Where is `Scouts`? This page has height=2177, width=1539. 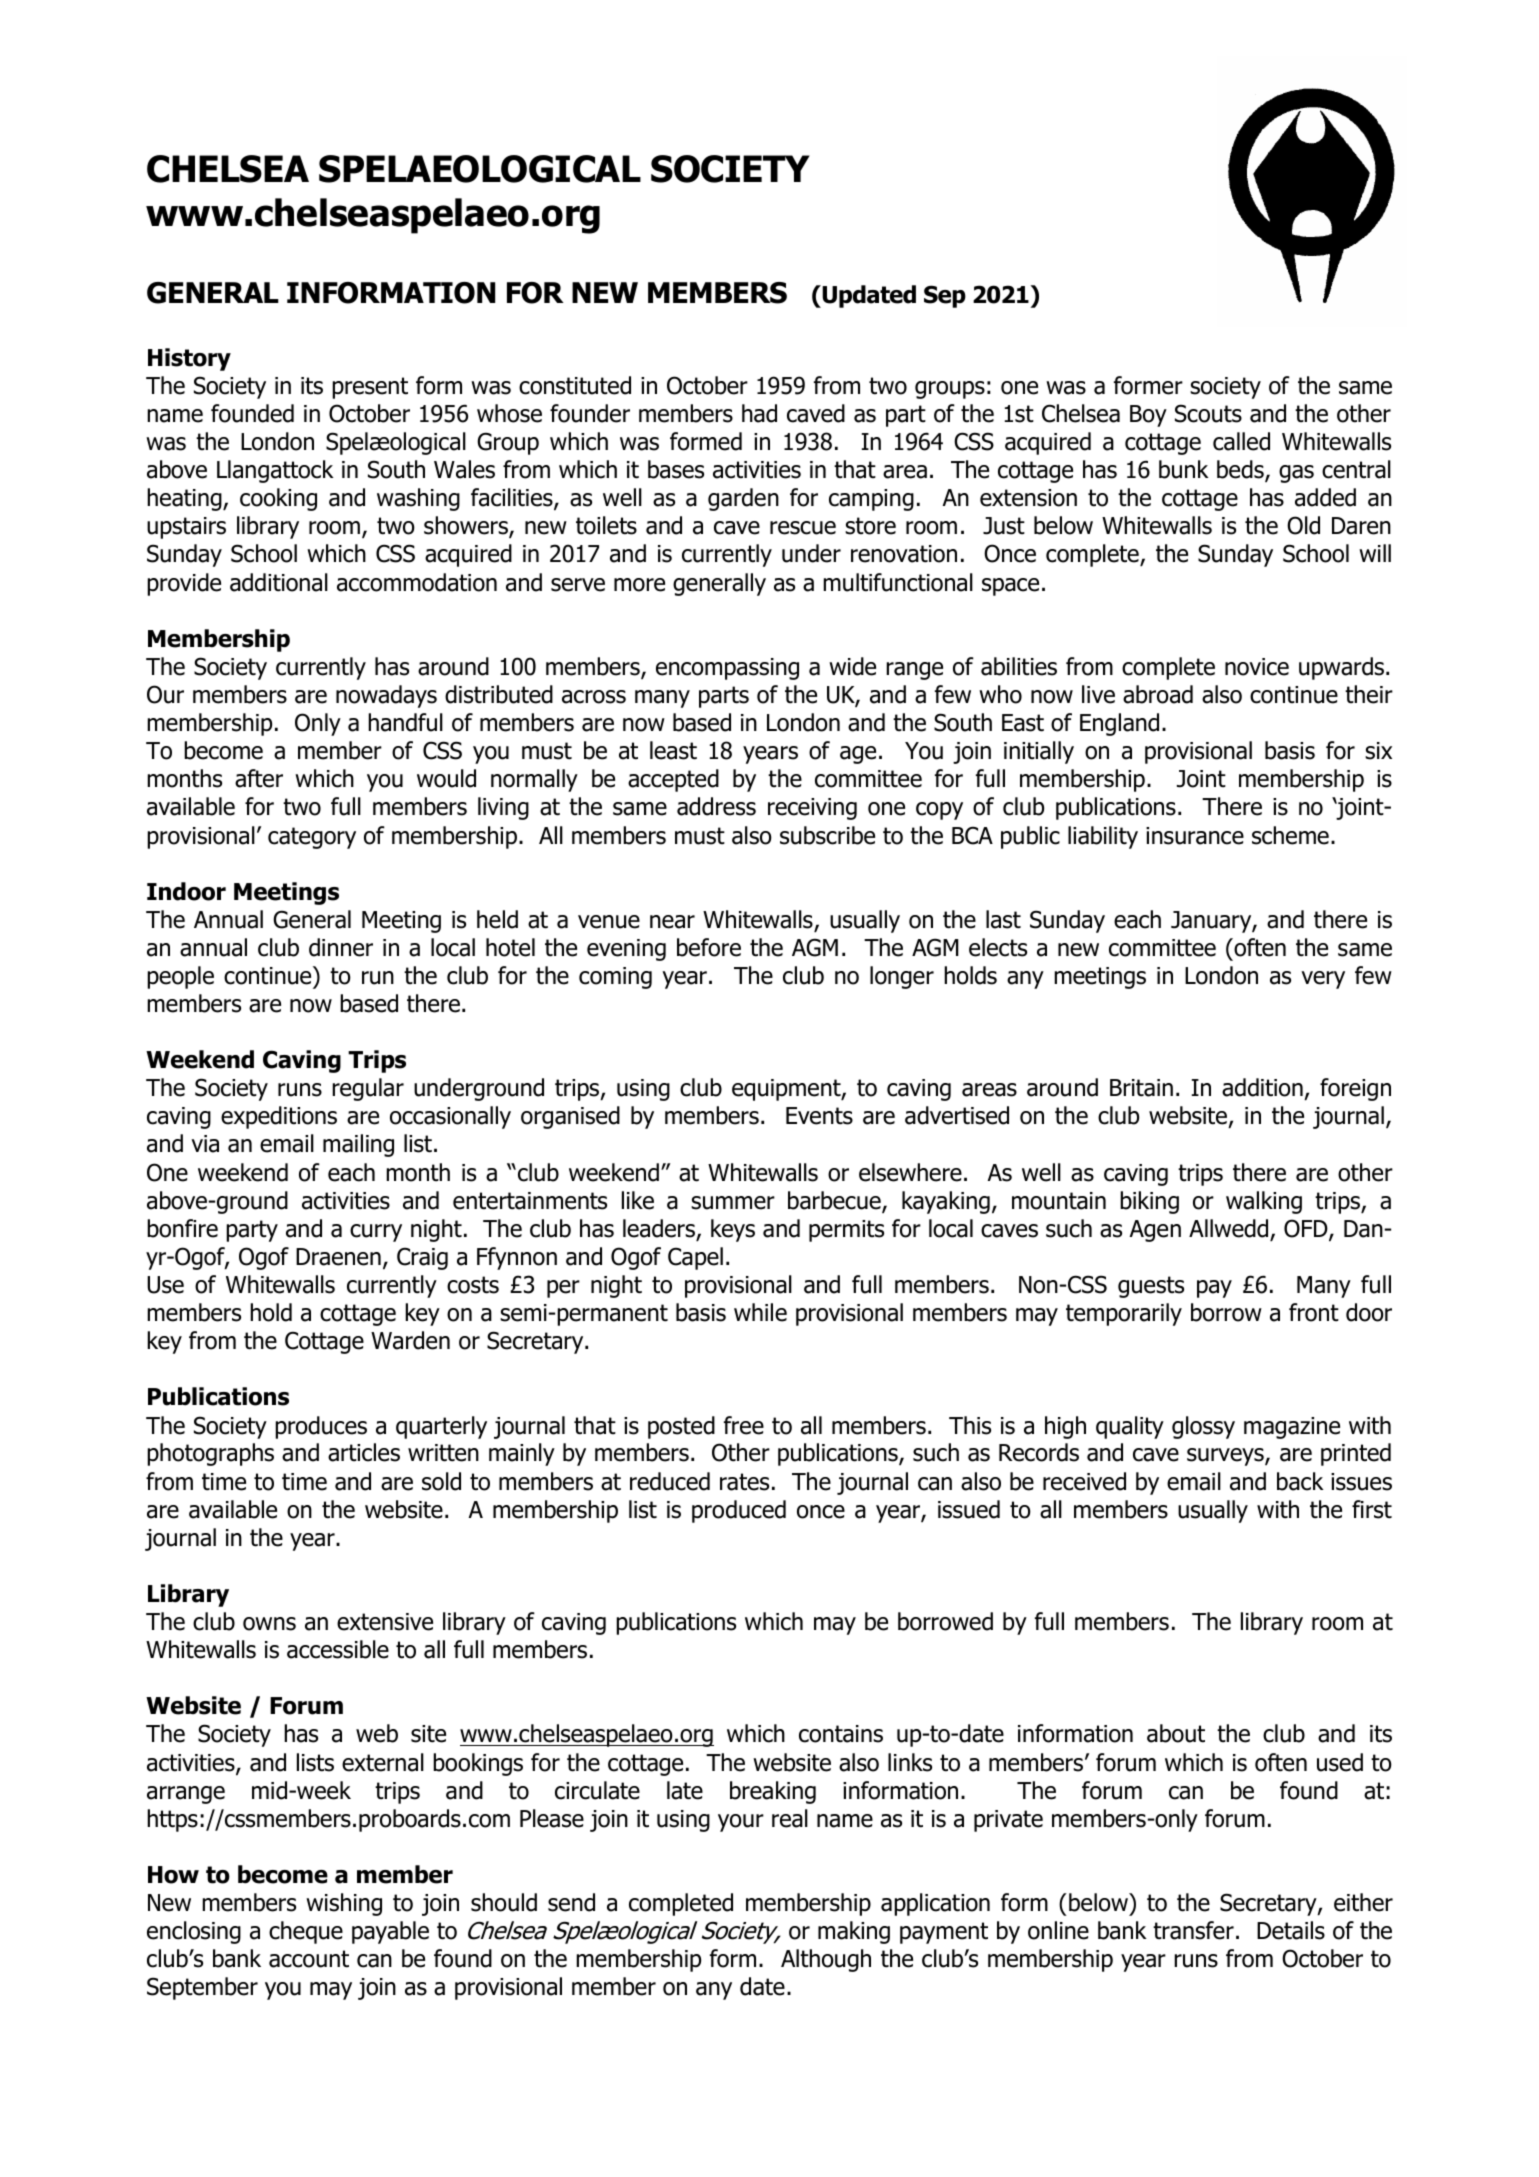 Scouts is located at coordinates (1208, 413).
